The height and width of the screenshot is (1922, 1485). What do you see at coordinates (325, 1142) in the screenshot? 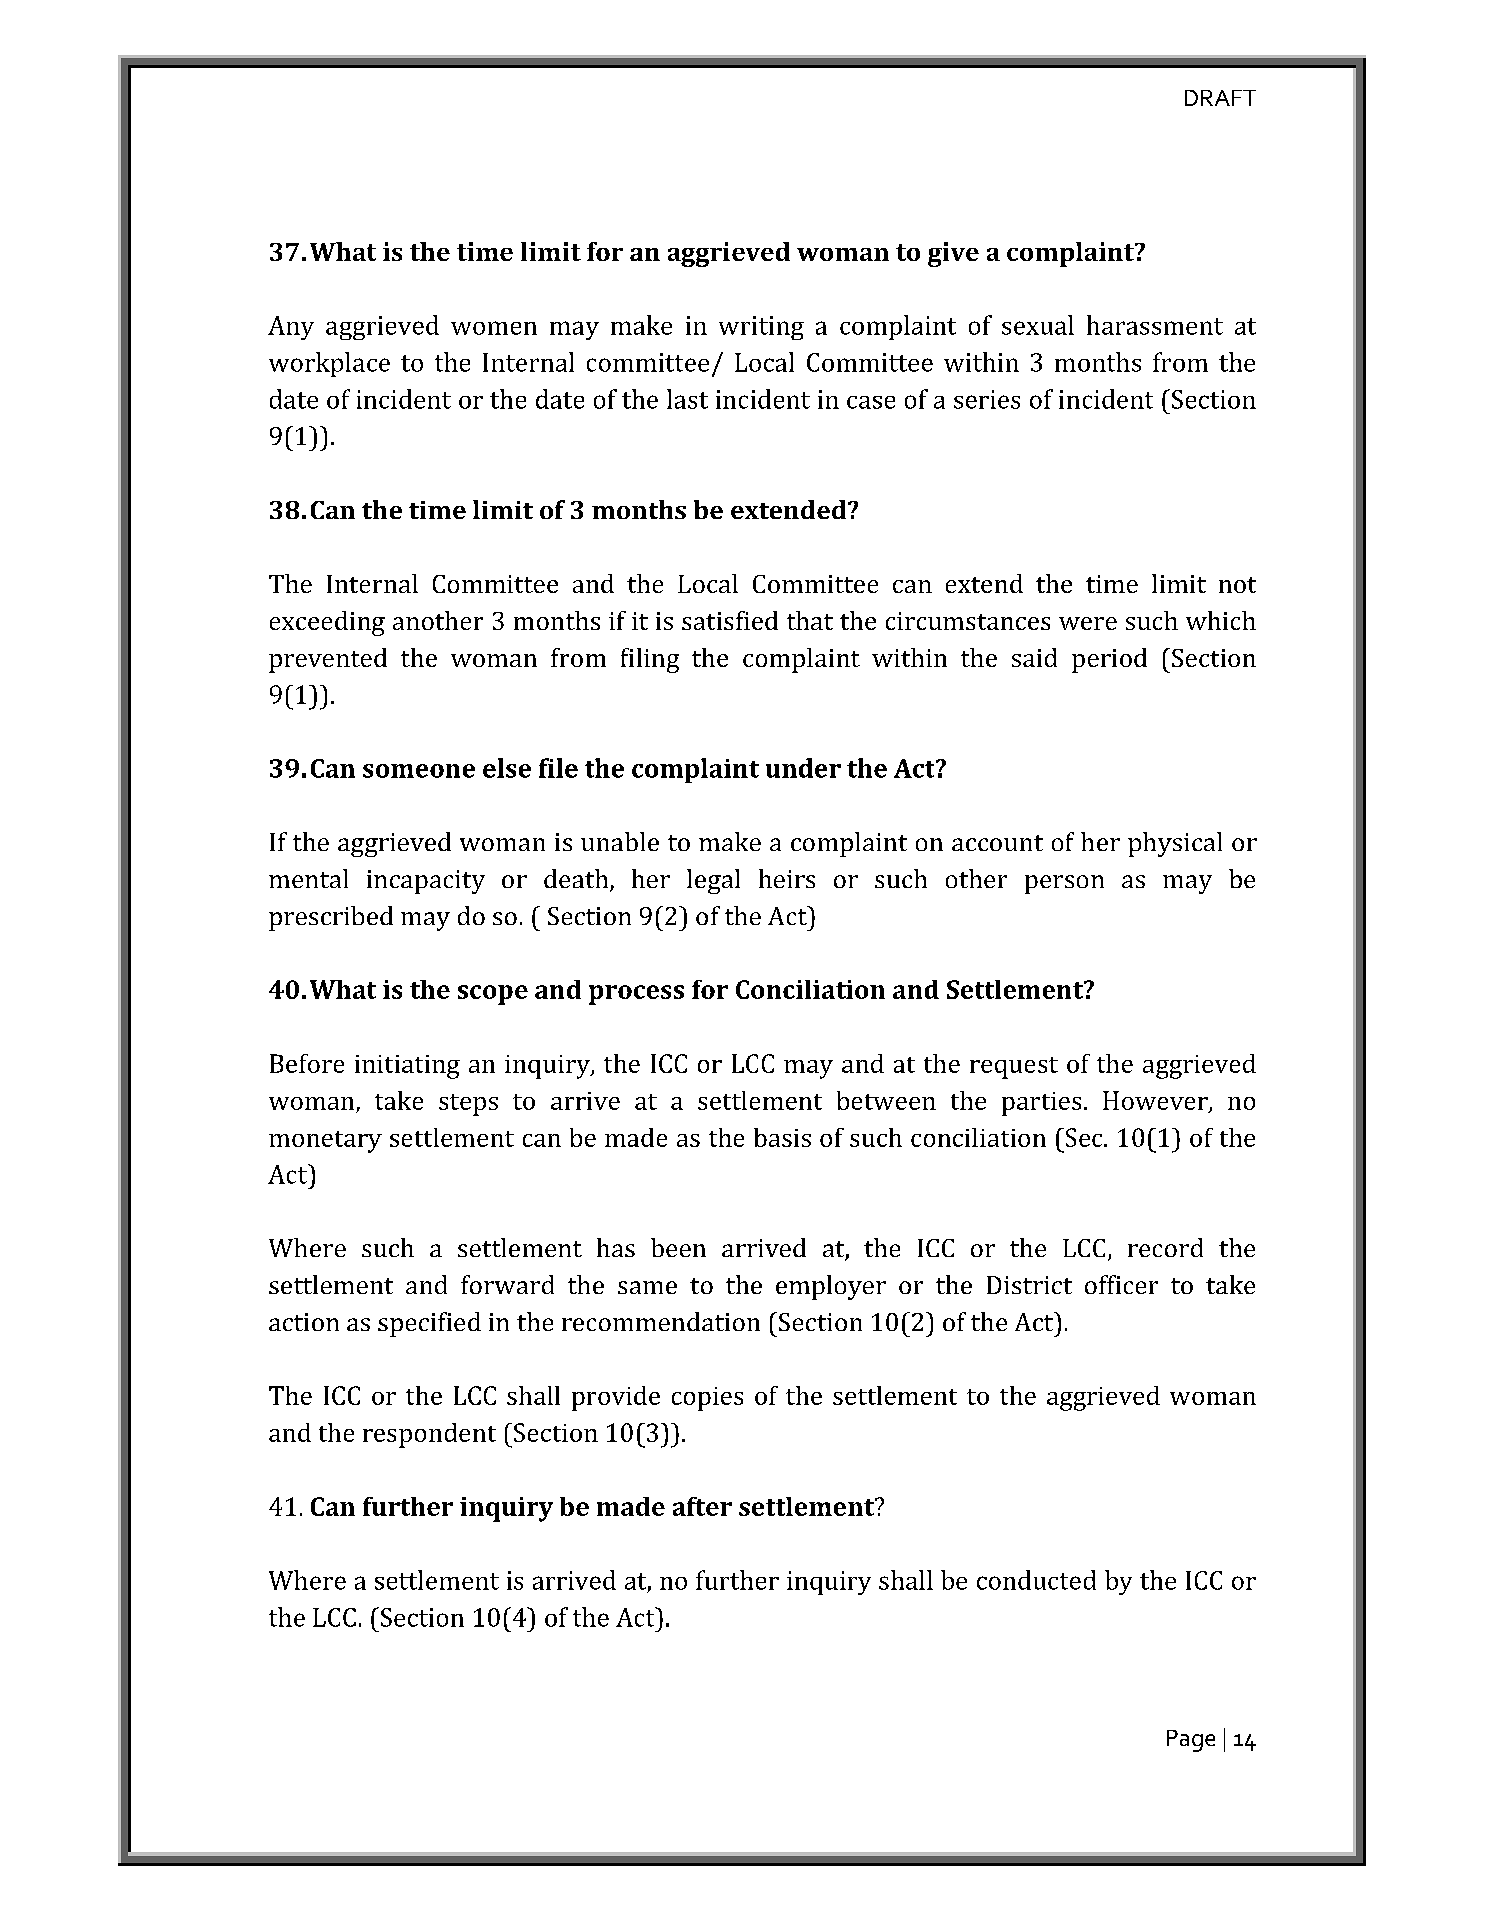
I see `monetary` at bounding box center [325, 1142].
